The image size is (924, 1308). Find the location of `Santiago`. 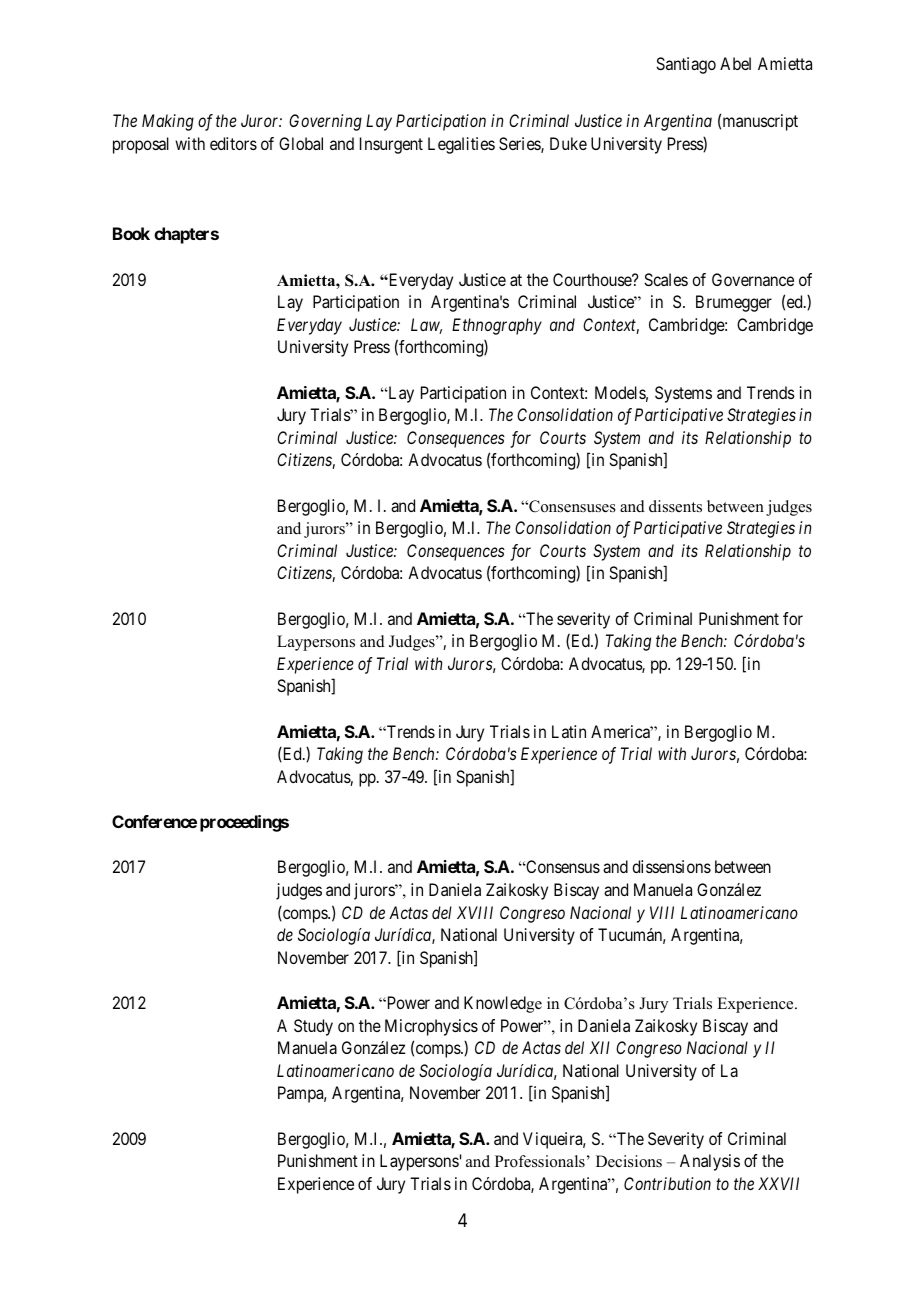

Santiago is located at coordinates (686, 65).
